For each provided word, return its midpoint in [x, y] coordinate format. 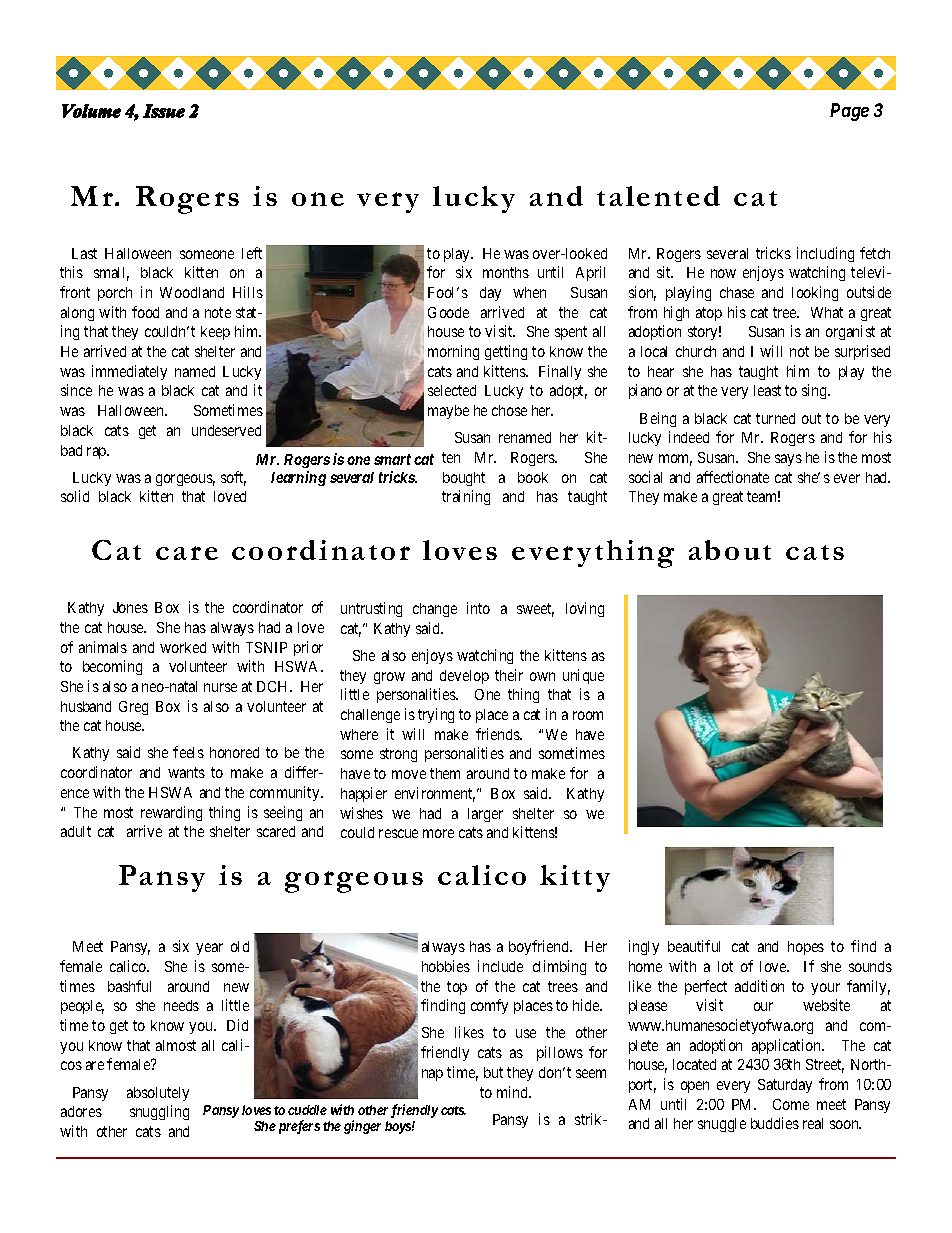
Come [791, 1104]
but [493, 1072]
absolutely [158, 1094]
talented [658, 196]
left [252, 253]
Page [849, 112]
